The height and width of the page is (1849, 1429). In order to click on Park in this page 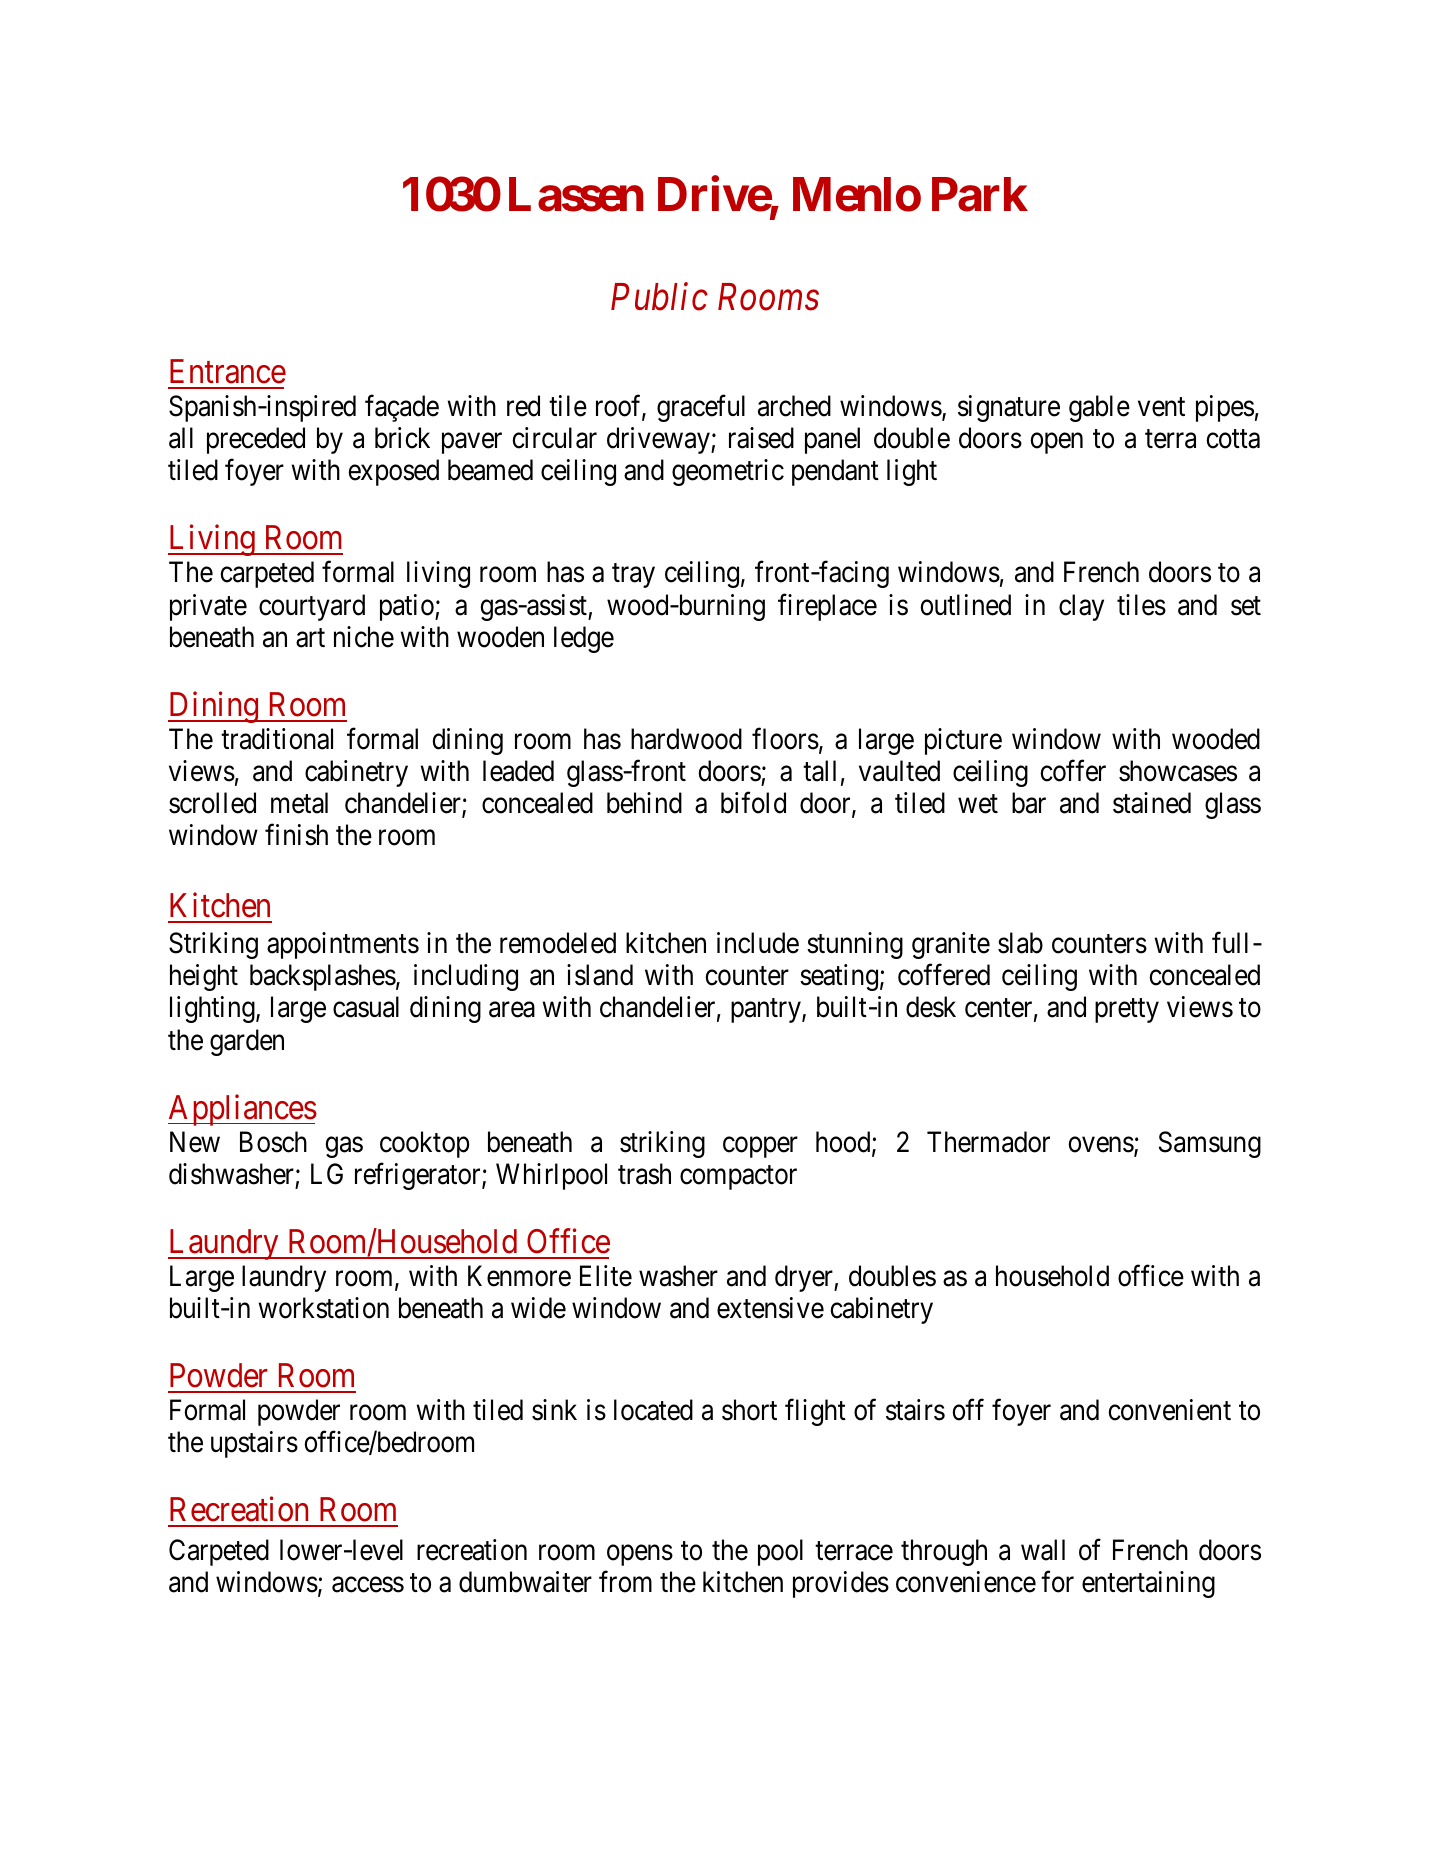, I will do `click(980, 195)`.
